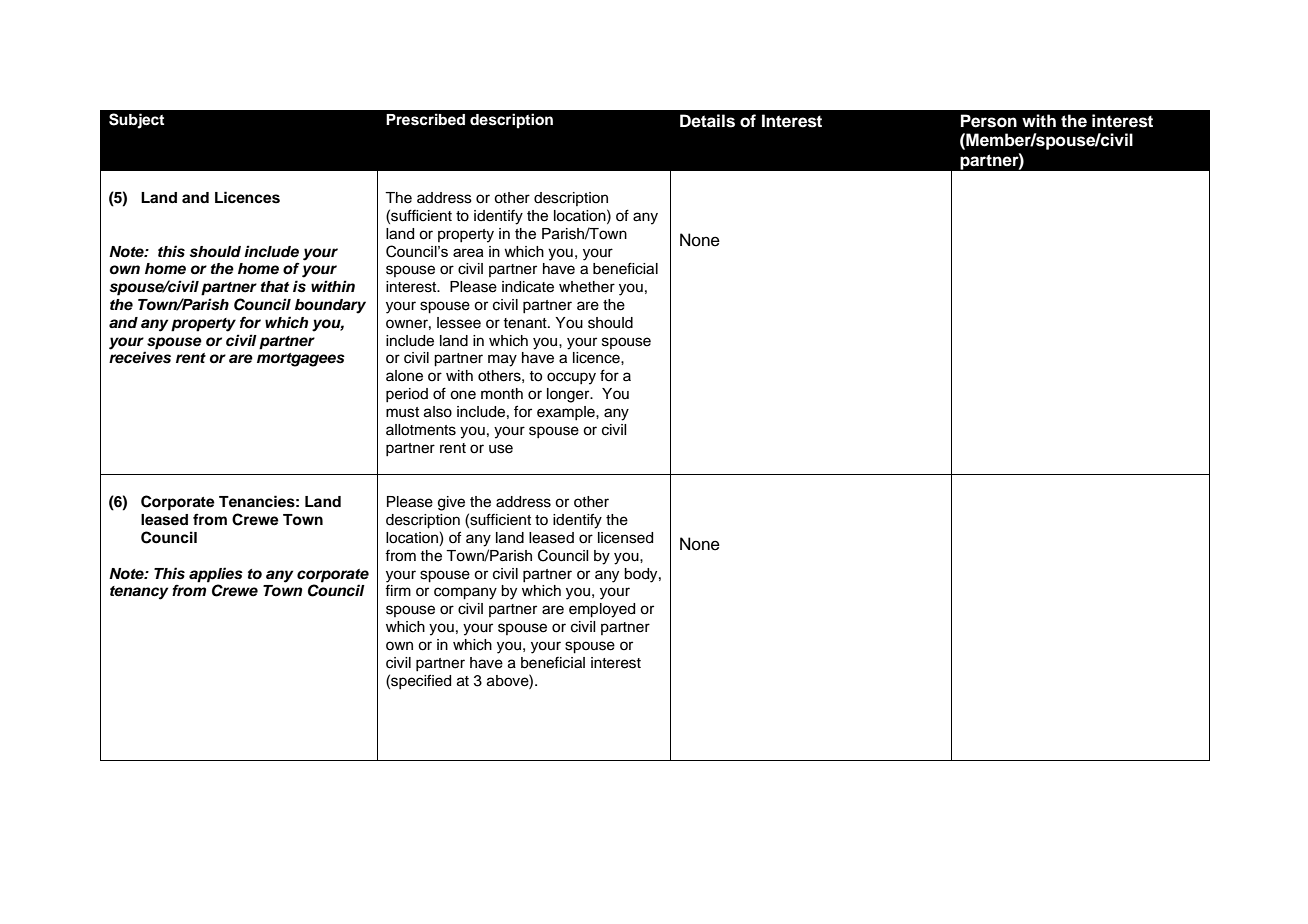 The image size is (1308, 924). Describe the element at coordinates (451, 503) in the page. I see `give` at that location.
